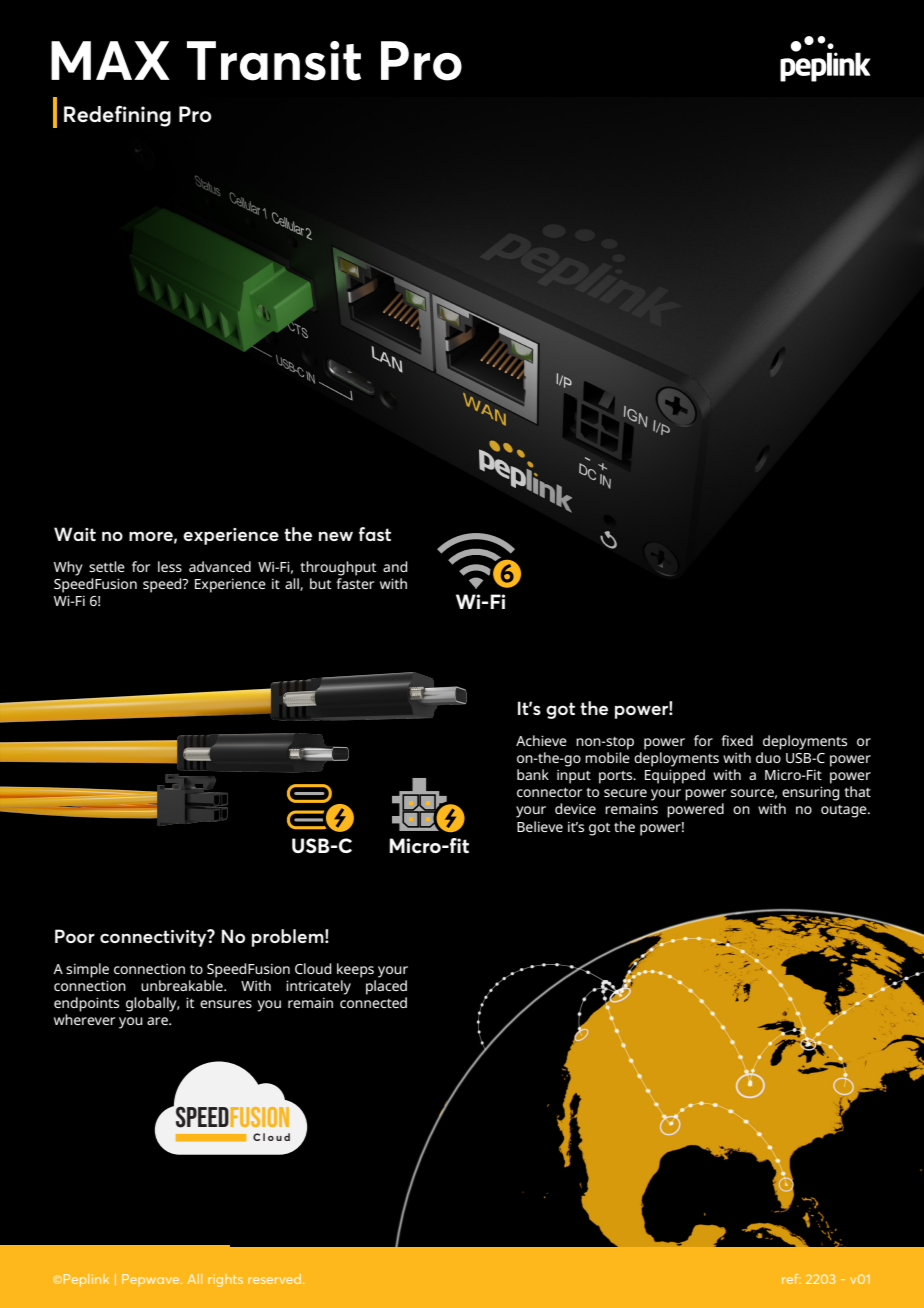 The width and height of the screenshot is (924, 1308). What do you see at coordinates (110, 60) in the screenshot?
I see `MAX` at bounding box center [110, 60].
